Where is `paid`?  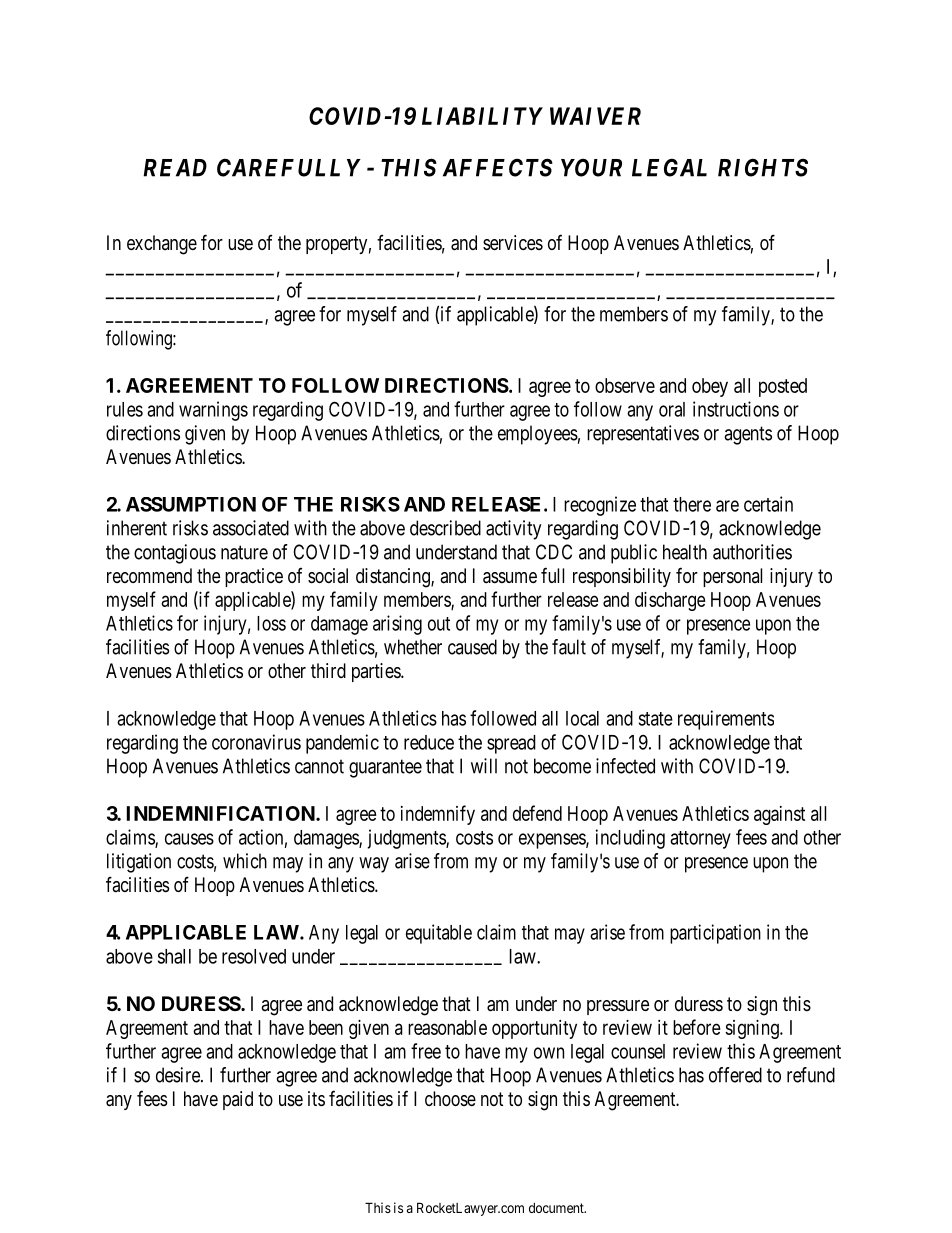 paid is located at coordinates (238, 1100).
